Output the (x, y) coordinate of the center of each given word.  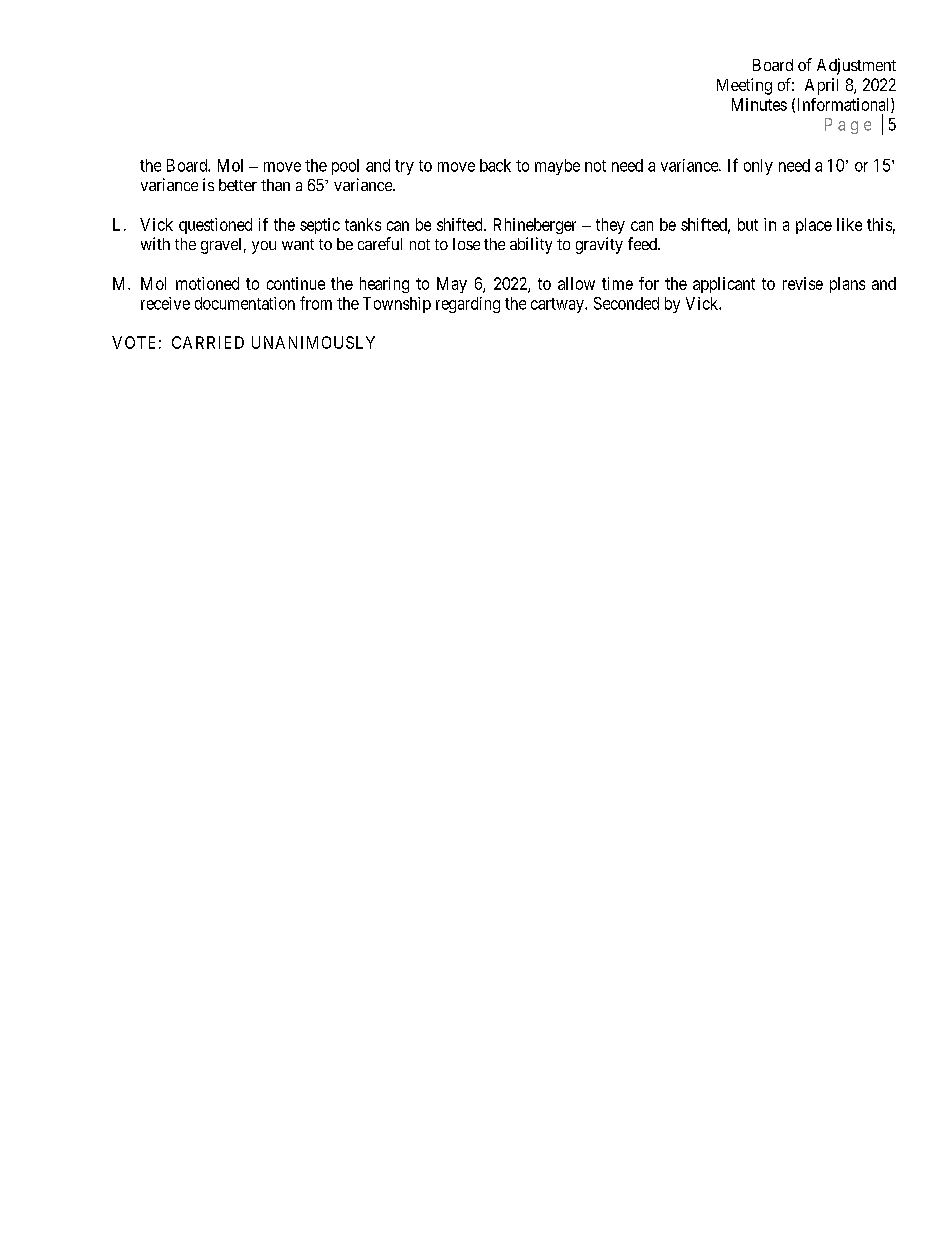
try (404, 167)
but (748, 224)
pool (345, 167)
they (610, 226)
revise (803, 283)
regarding (468, 305)
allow (576, 283)
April (821, 86)
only (758, 167)
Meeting (744, 86)
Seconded (626, 303)
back (495, 165)
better (238, 185)
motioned (207, 283)
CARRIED (208, 342)
